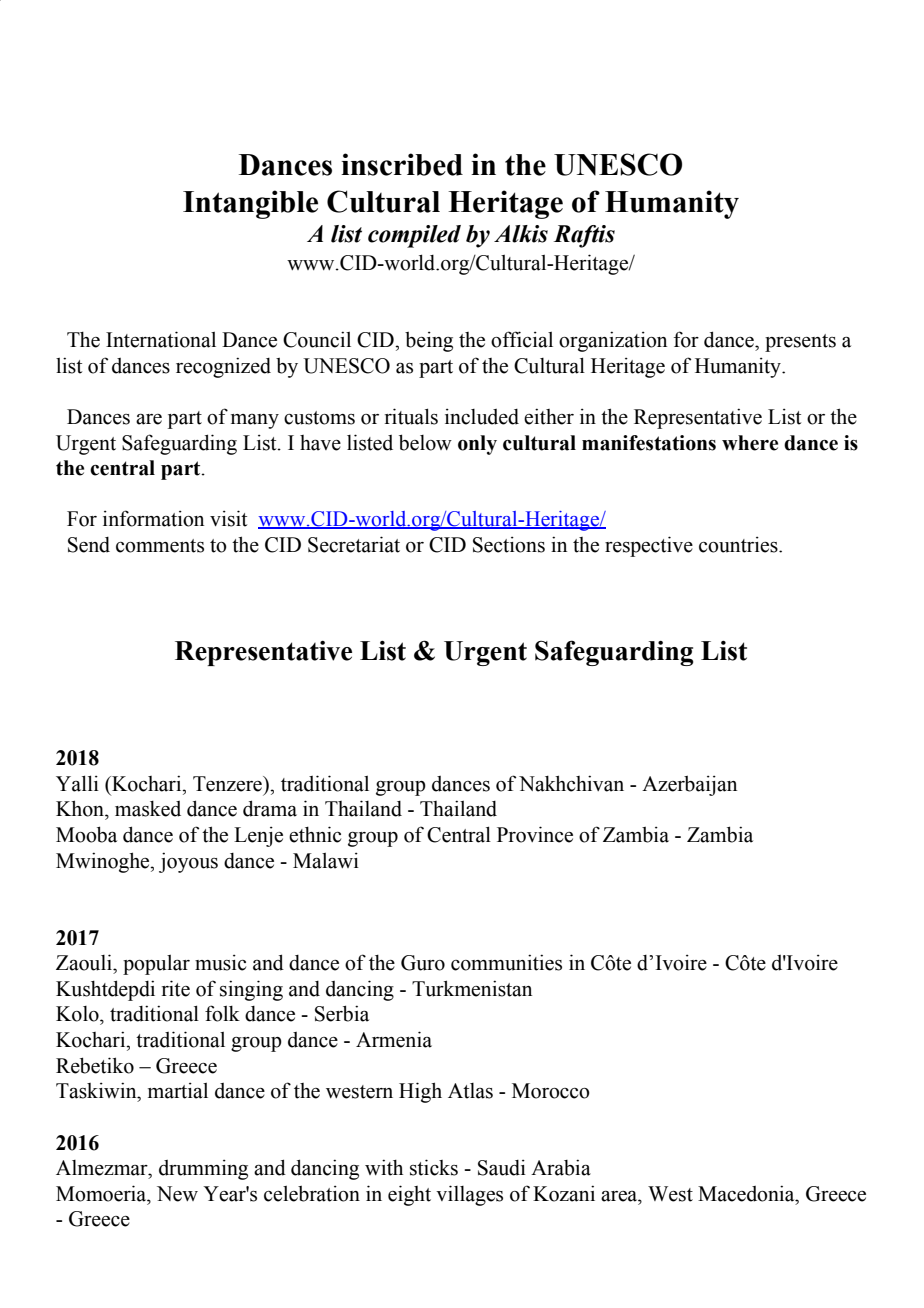 The width and height of the screenshot is (924, 1308). What do you see at coordinates (203, 1169) in the screenshot?
I see `drumming` at bounding box center [203, 1169].
